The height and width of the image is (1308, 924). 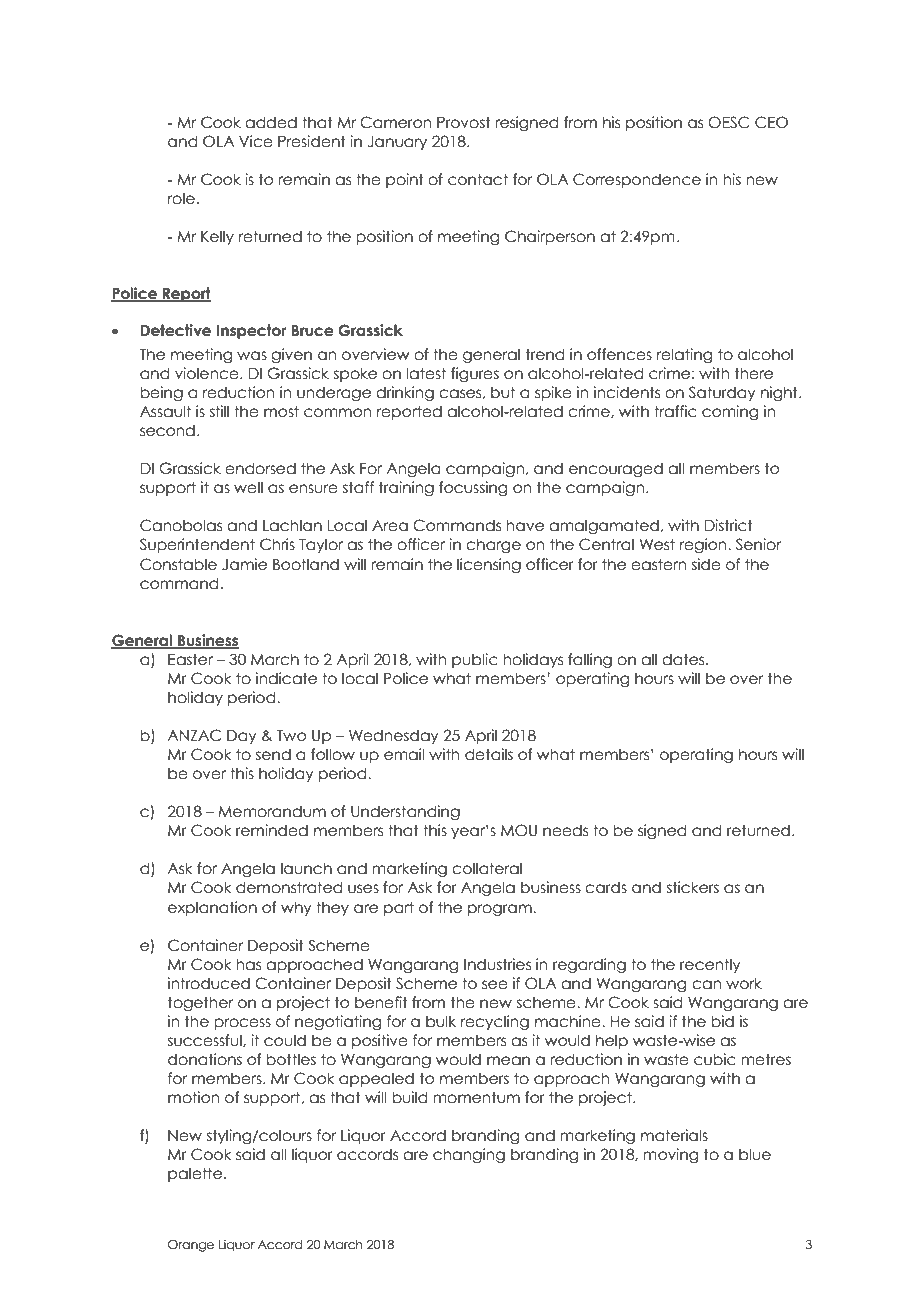 What do you see at coordinates (195, 1174) in the image?
I see `palette` at bounding box center [195, 1174].
